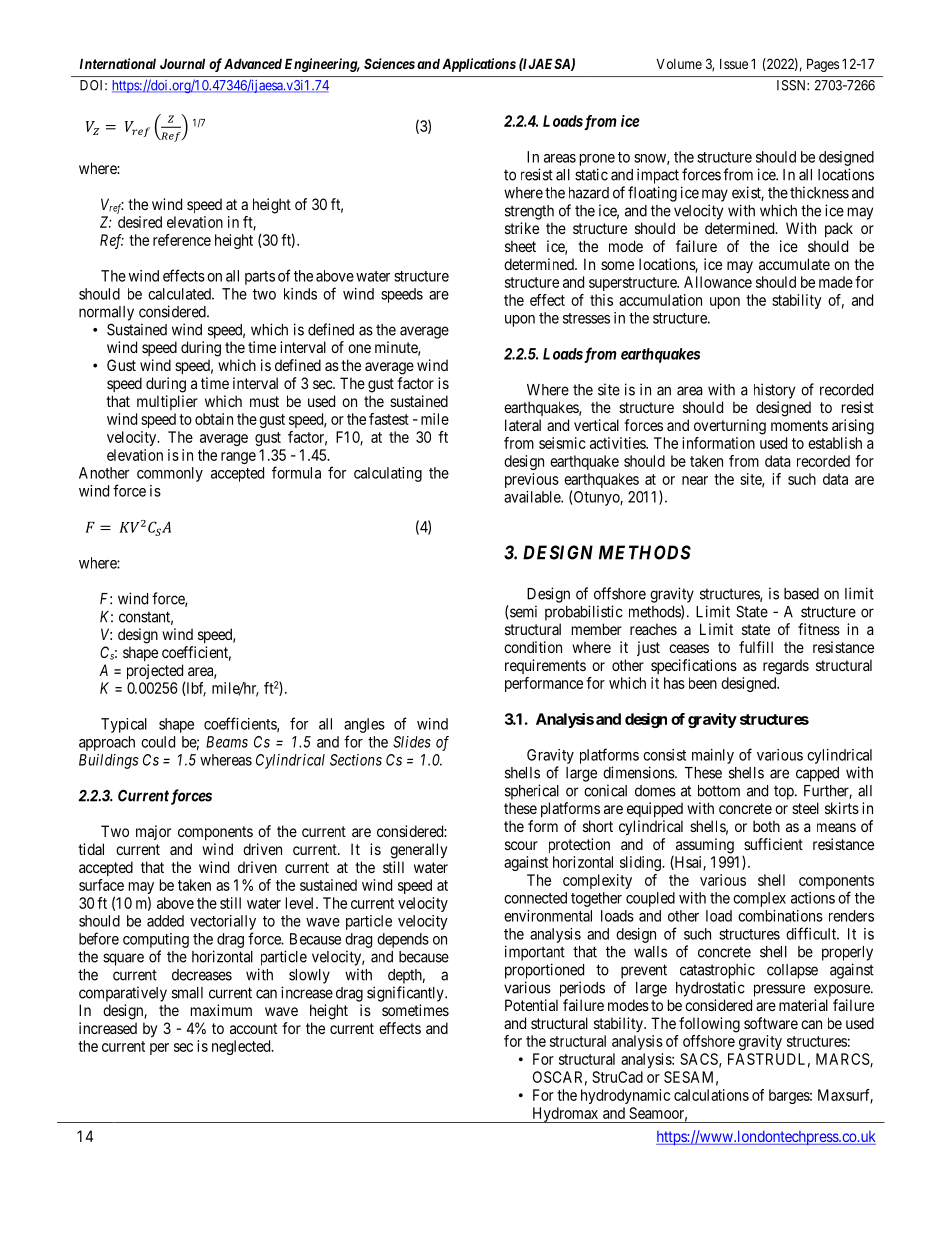 This image has height=1233, width=952. Describe the element at coordinates (153, 832) in the image. I see `major` at that location.
